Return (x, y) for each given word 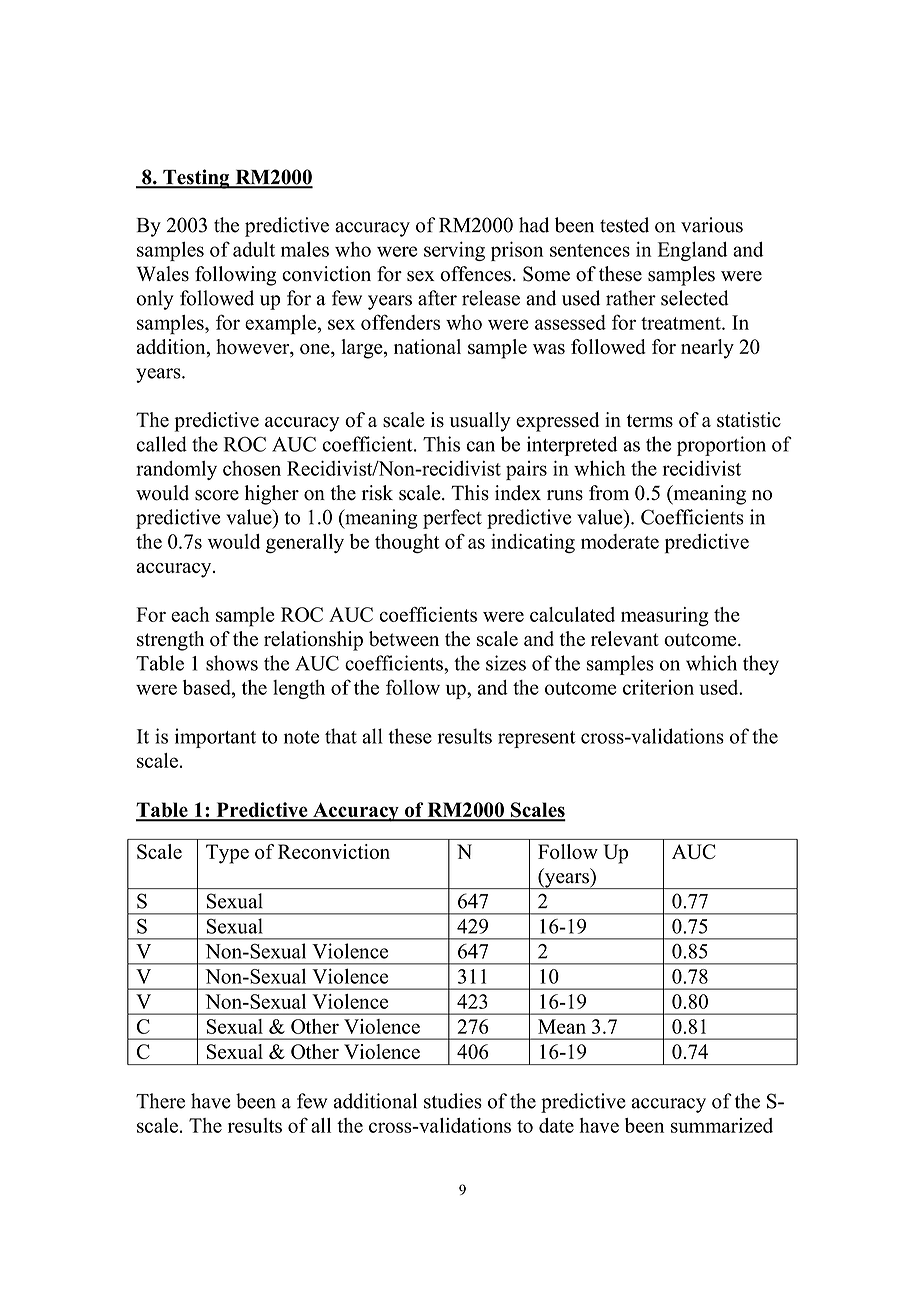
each (190, 614)
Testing (196, 179)
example (280, 325)
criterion (658, 687)
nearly (707, 349)
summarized (722, 1125)
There (160, 1101)
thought (407, 543)
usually (480, 422)
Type (227, 854)
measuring (665, 617)
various (712, 225)
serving (454, 251)
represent (536, 739)
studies (453, 1101)
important (215, 738)
